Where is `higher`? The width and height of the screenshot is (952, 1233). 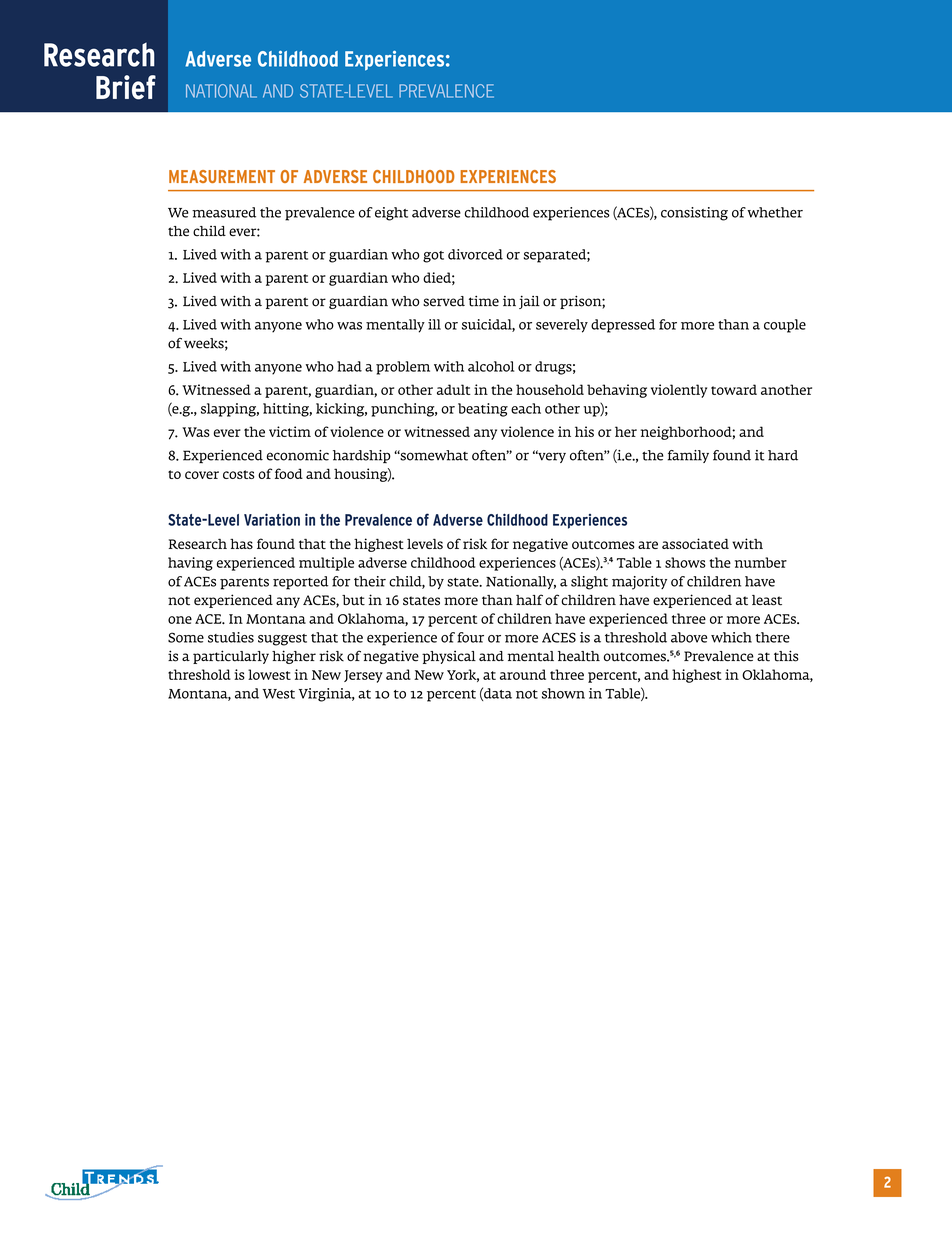 higher is located at coordinates (294, 657).
